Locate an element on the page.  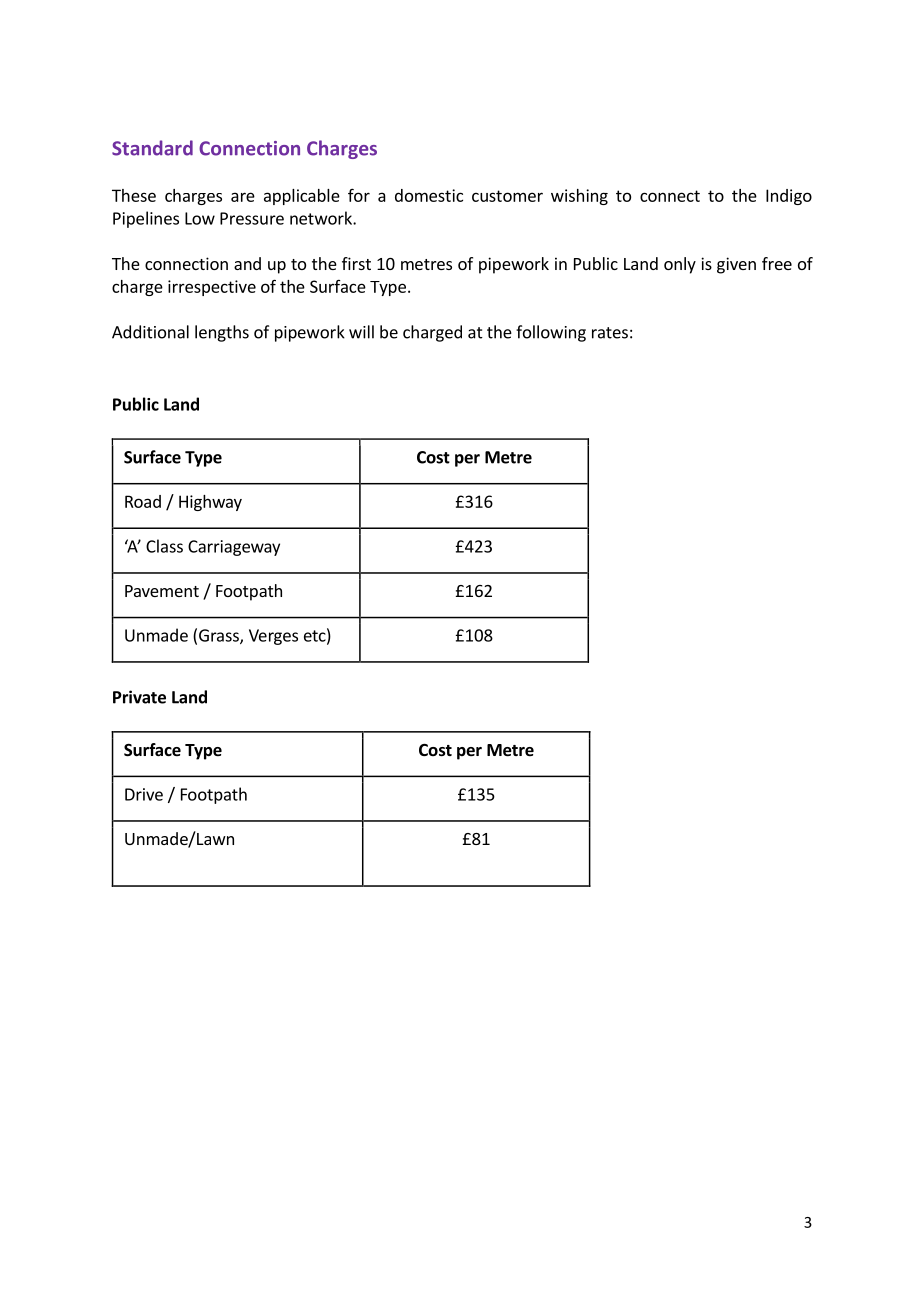
Drive is located at coordinates (144, 794).
